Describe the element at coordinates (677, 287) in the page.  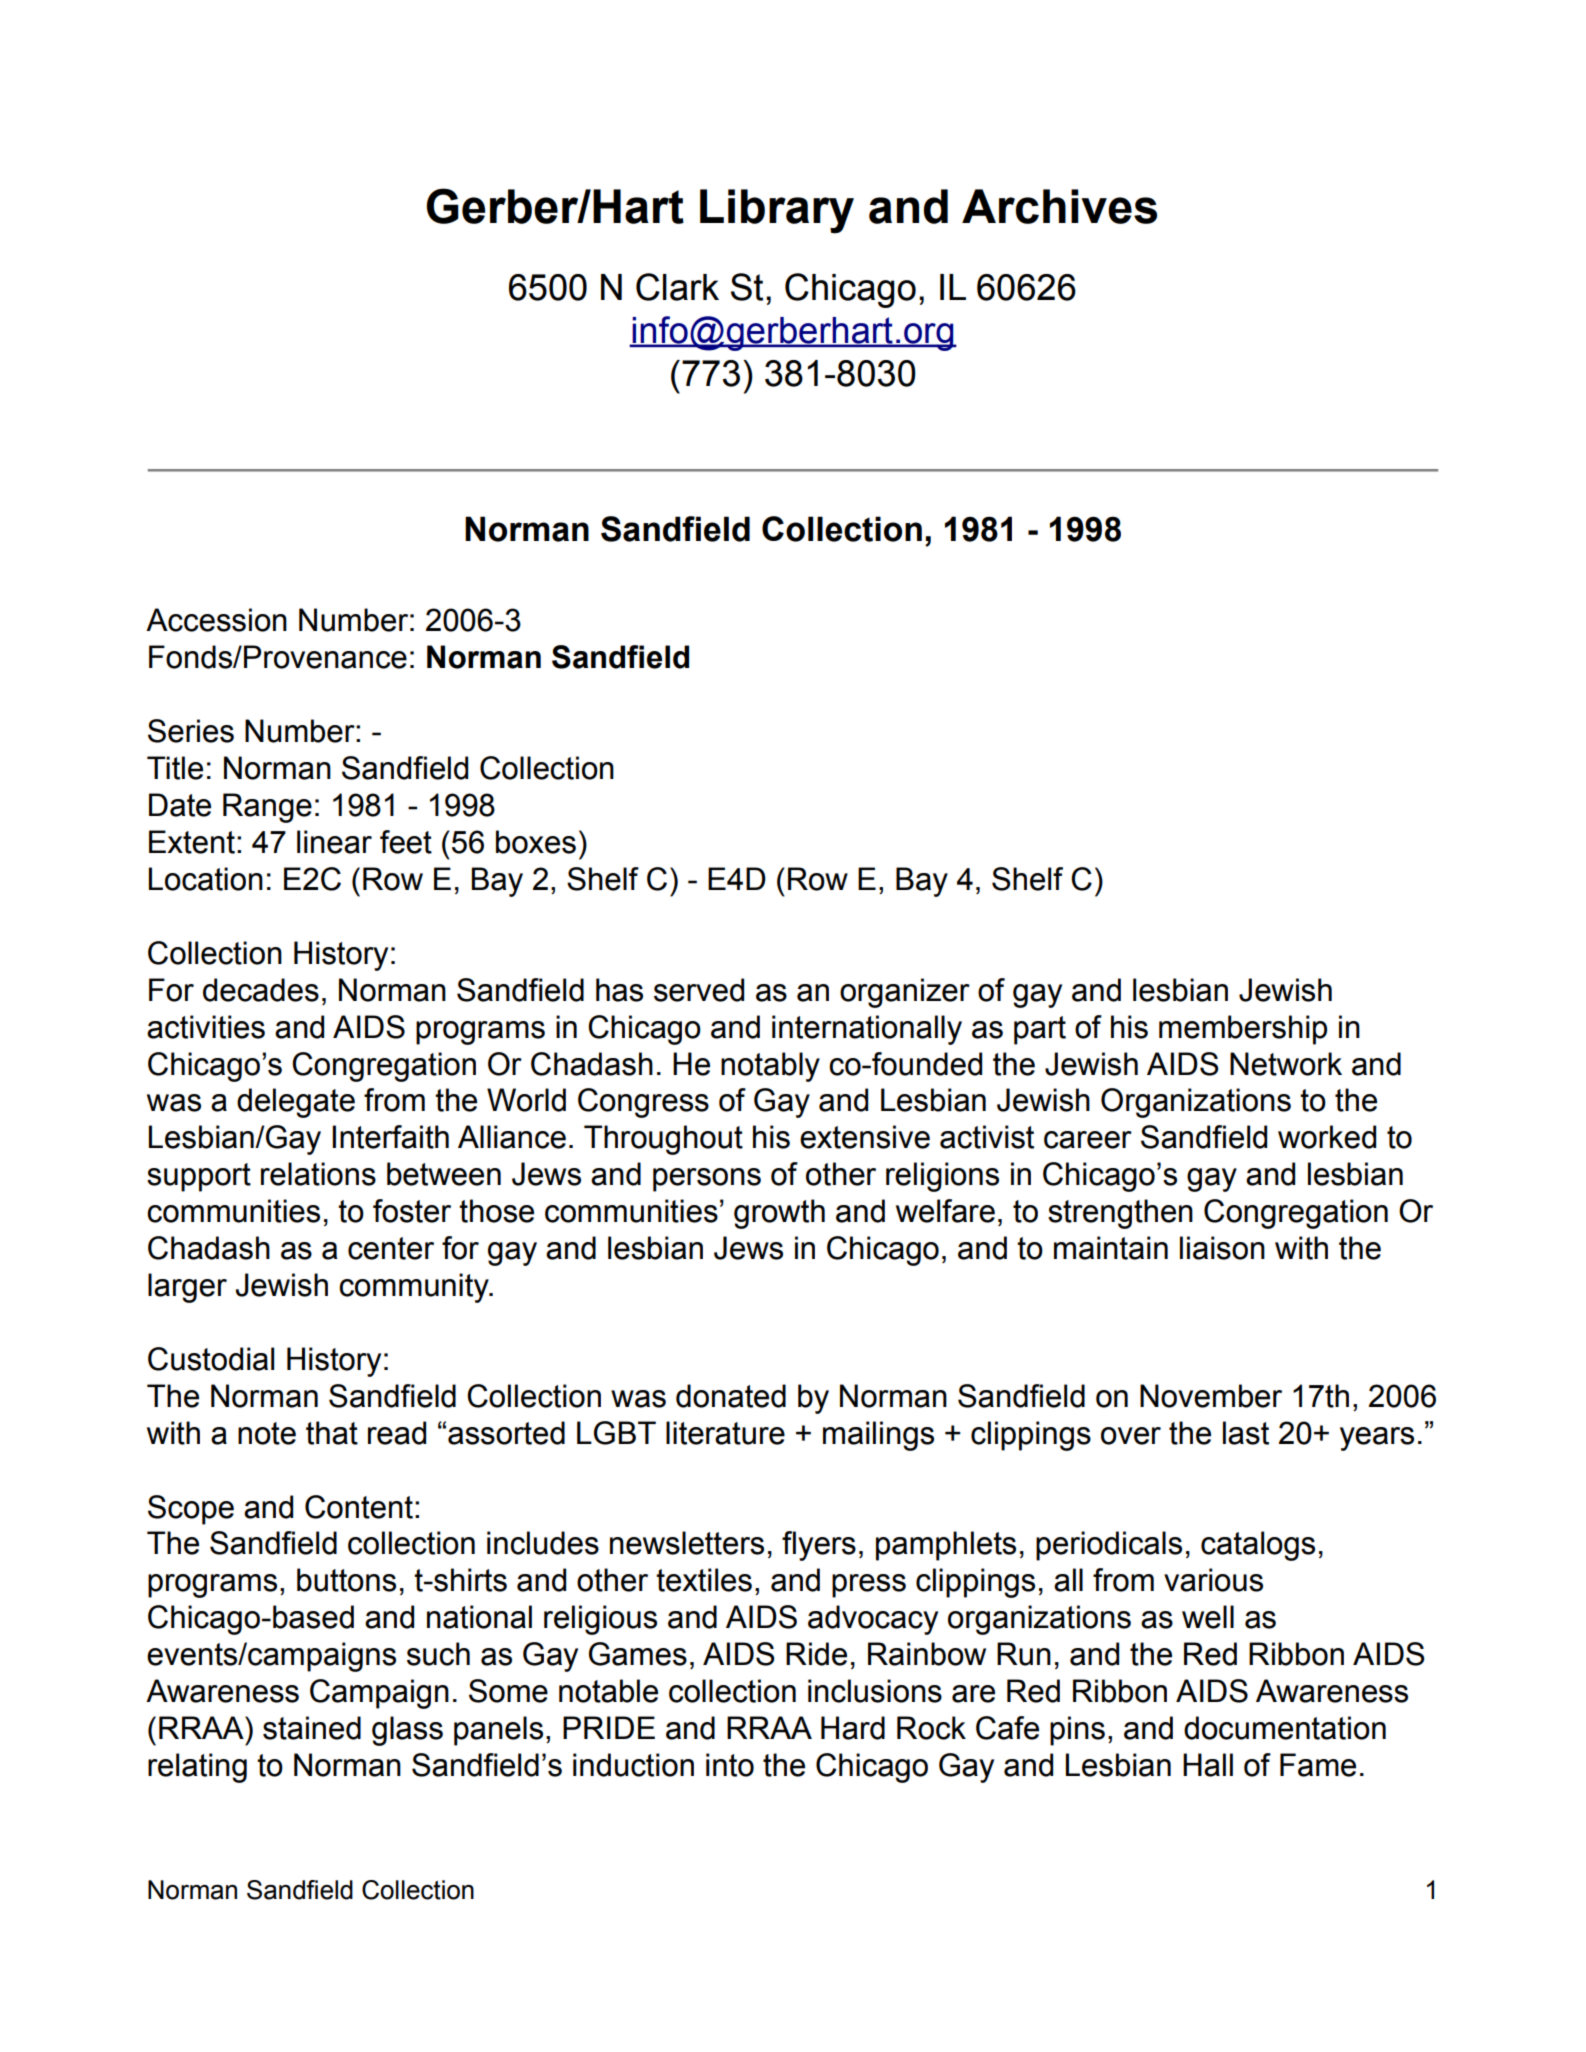
I see `Clark` at that location.
